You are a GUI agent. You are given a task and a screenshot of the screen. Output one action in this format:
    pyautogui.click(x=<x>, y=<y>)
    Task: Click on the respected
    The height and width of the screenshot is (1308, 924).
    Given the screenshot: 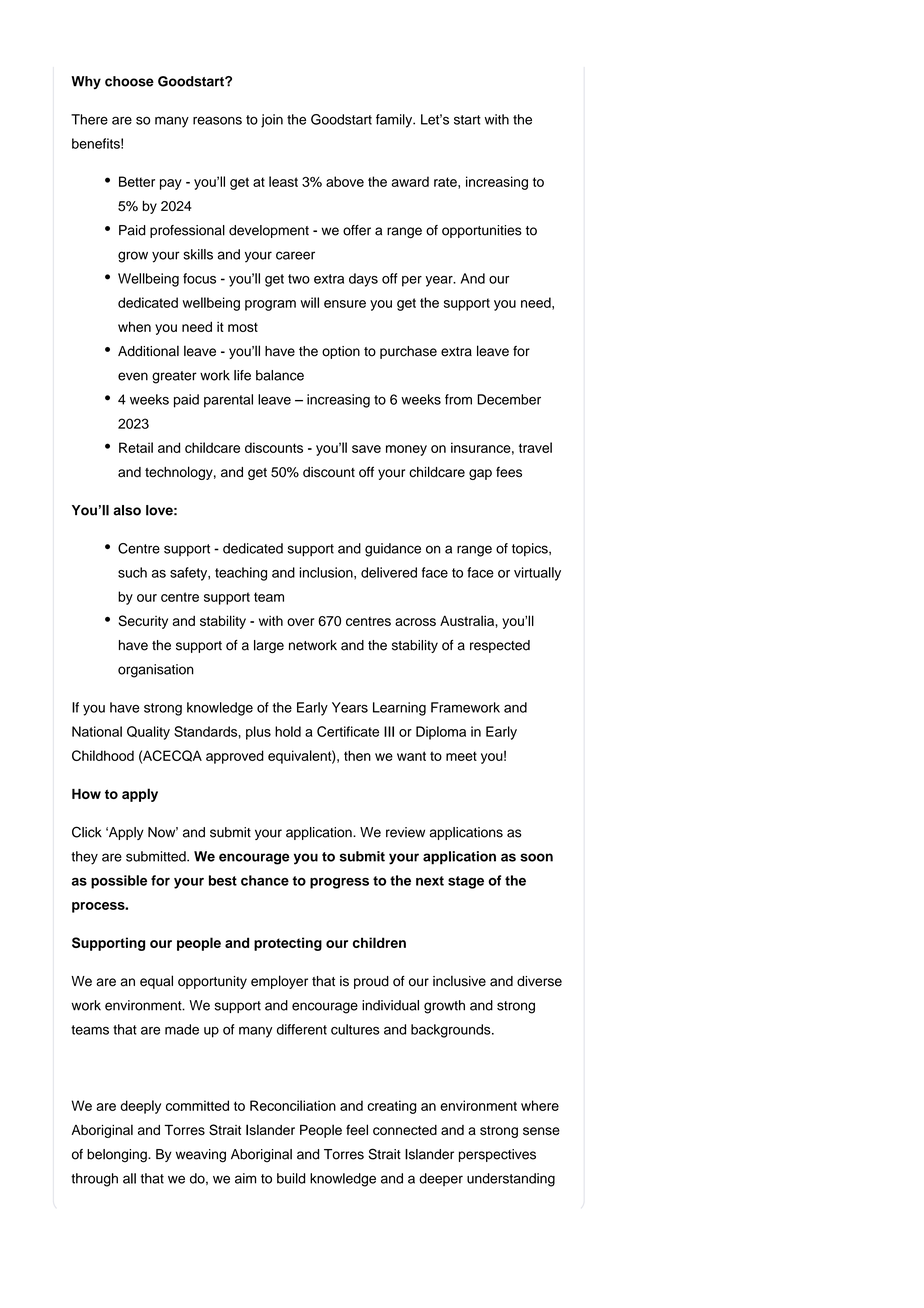 What is the action you would take?
    pyautogui.click(x=500, y=646)
